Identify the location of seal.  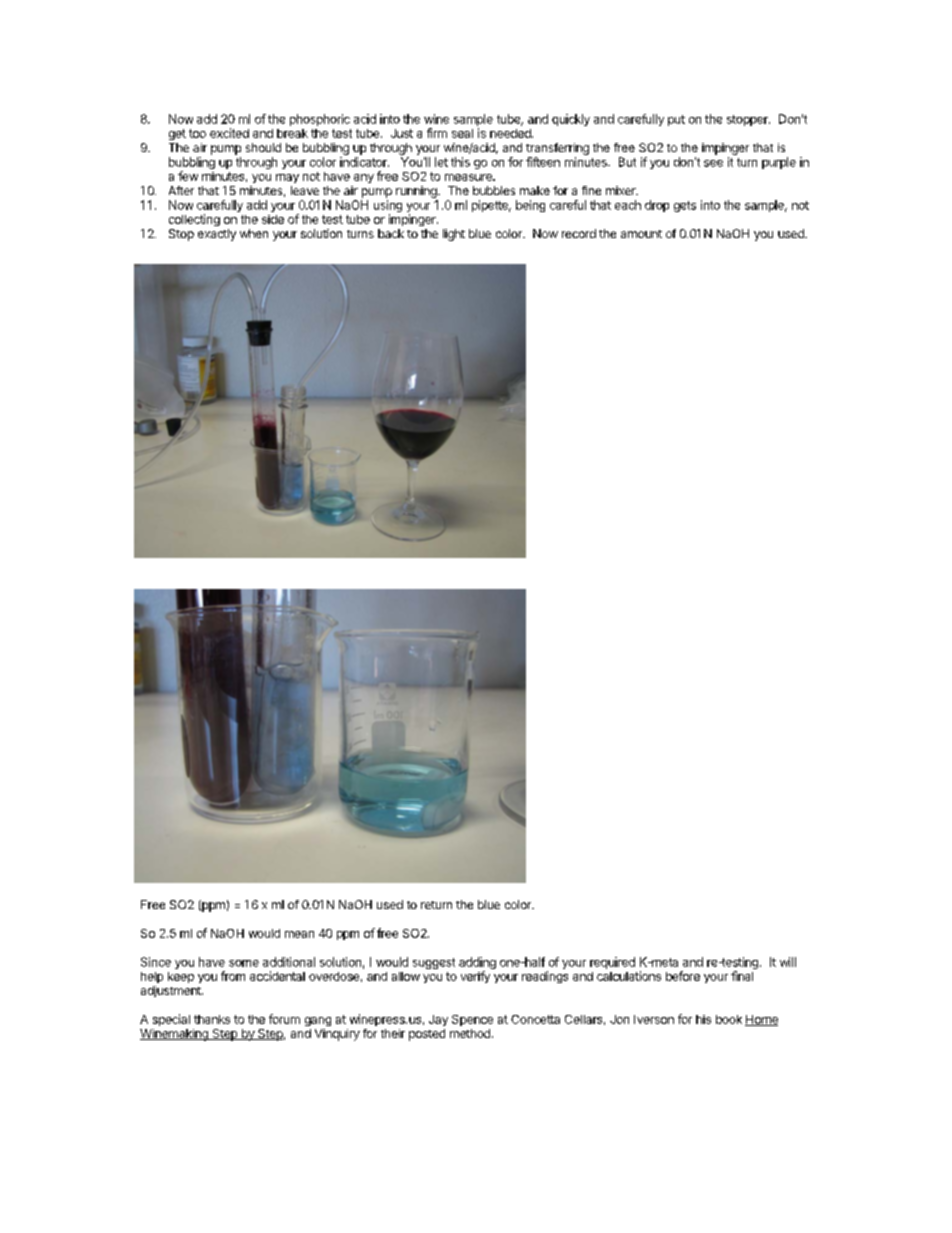
(462, 133).
